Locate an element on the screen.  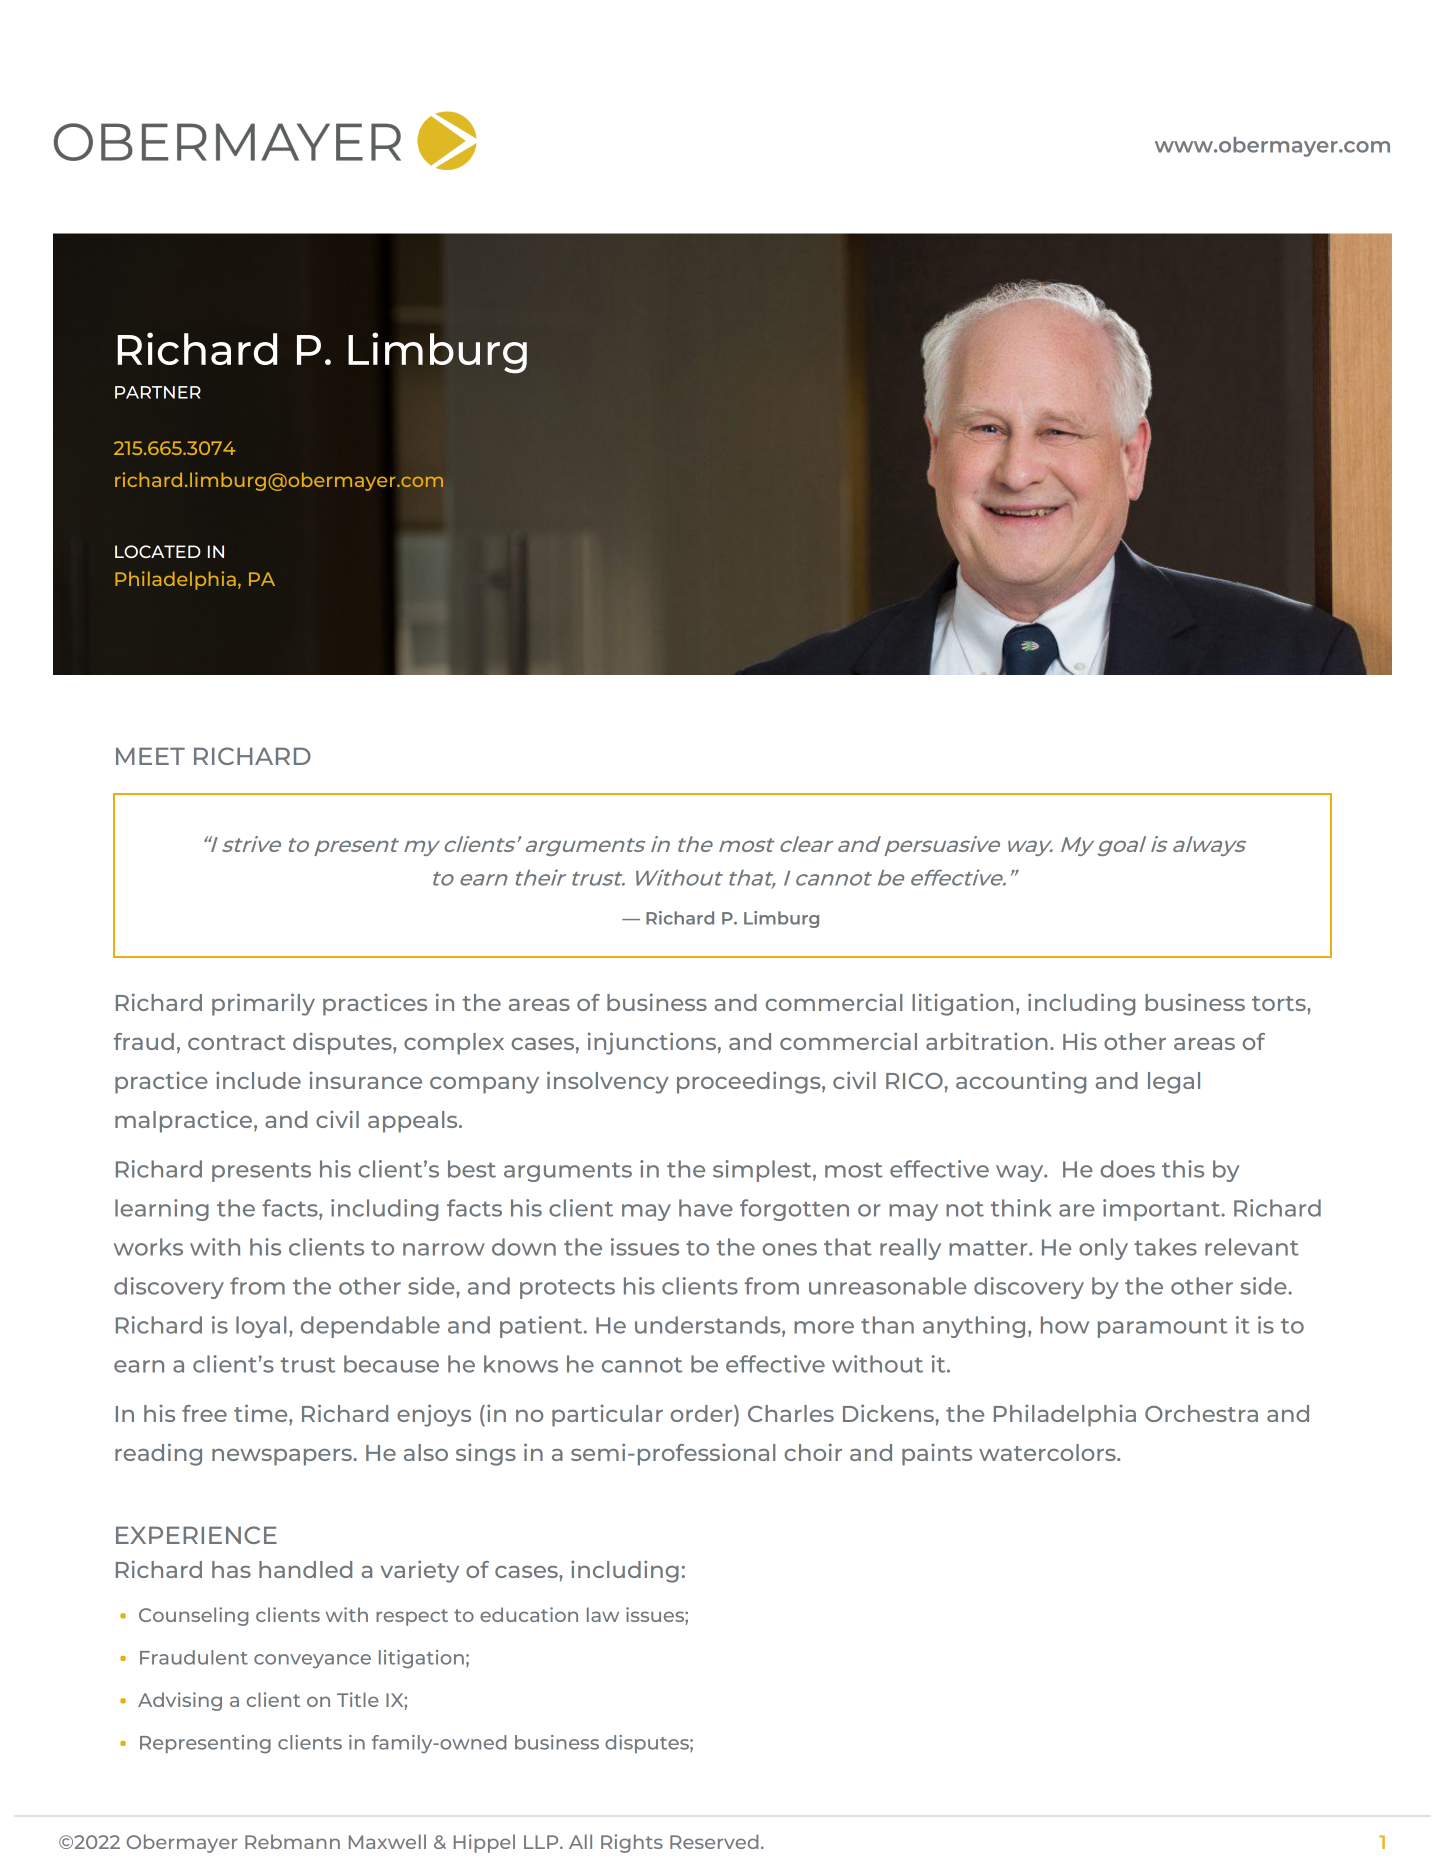
Maxwell is located at coordinates (387, 1841).
